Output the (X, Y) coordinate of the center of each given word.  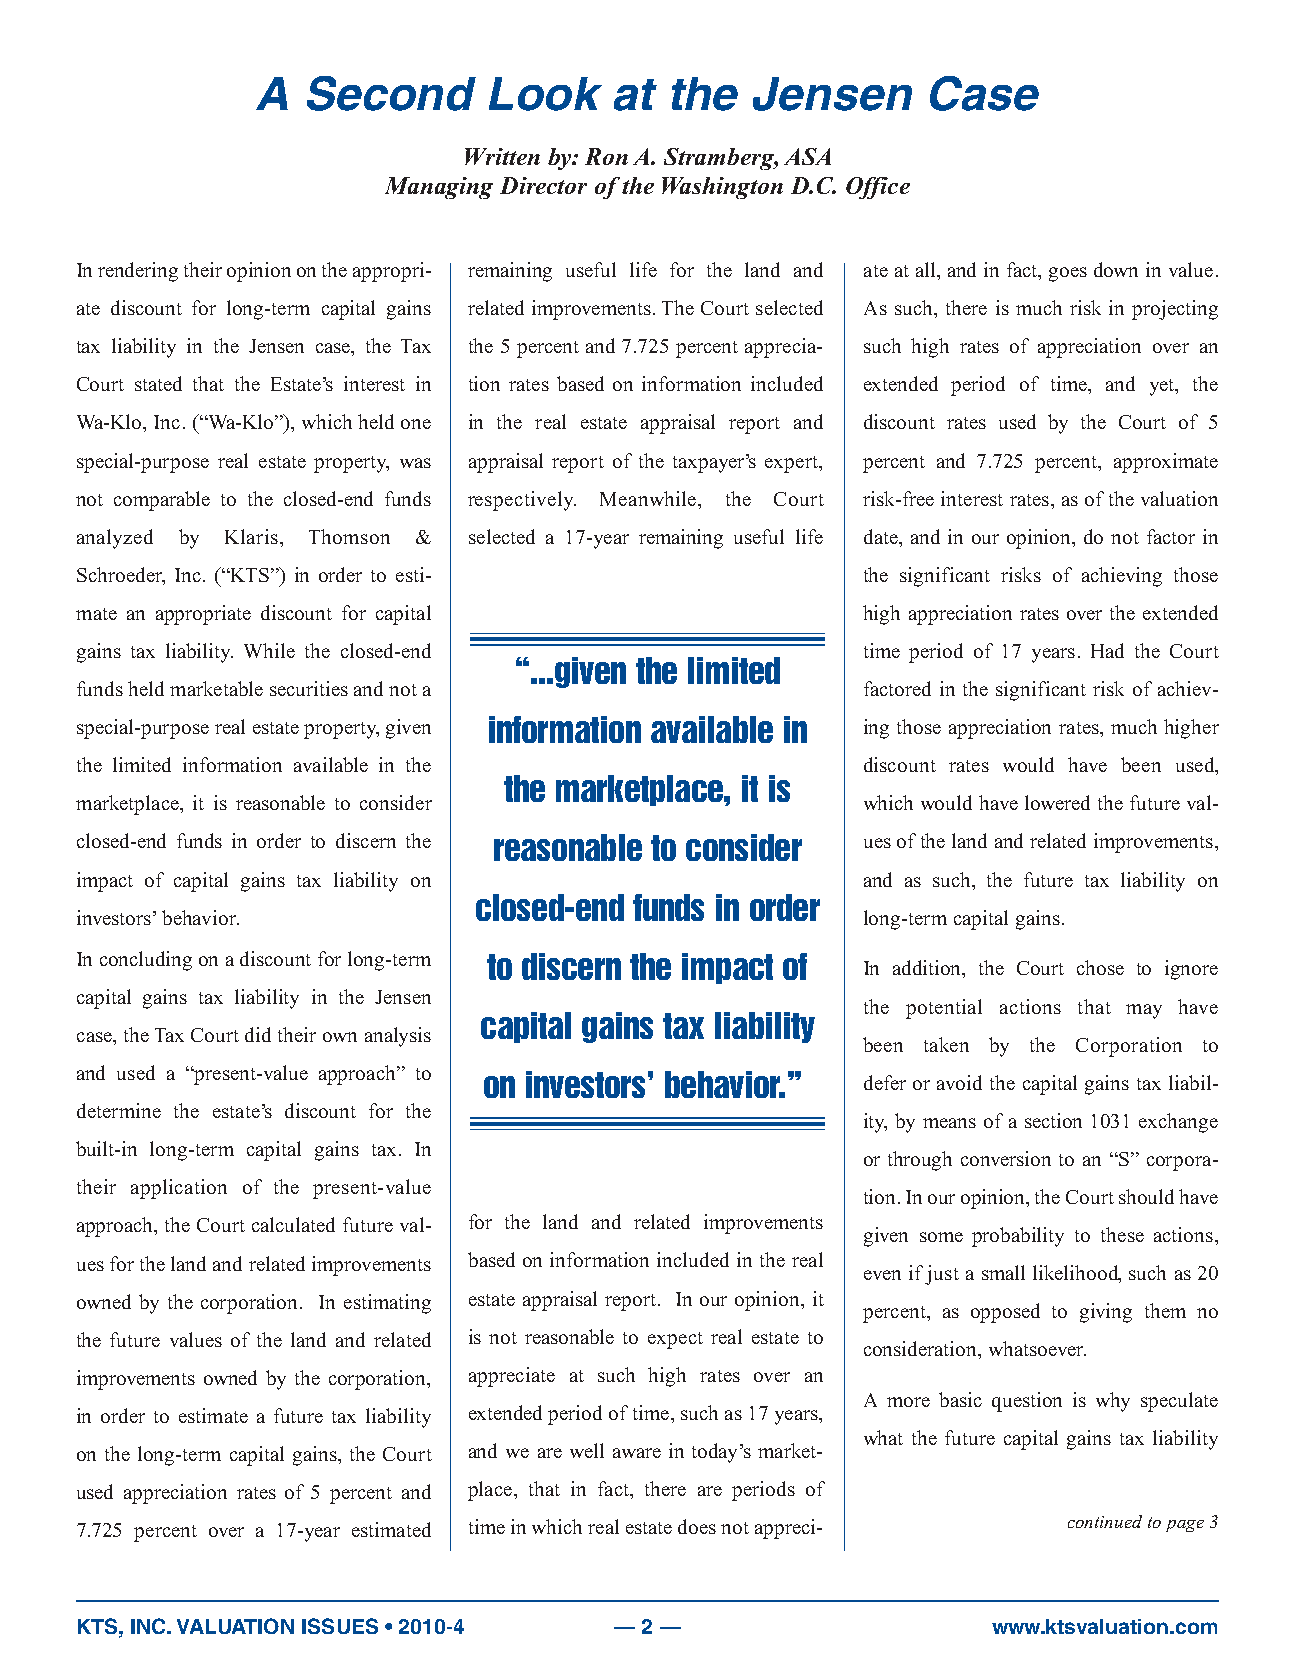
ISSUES (340, 1626)
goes (1068, 274)
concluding (146, 961)
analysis (398, 1037)
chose (1100, 967)
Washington (722, 188)
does (697, 1526)
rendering (138, 272)
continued (1105, 1521)
